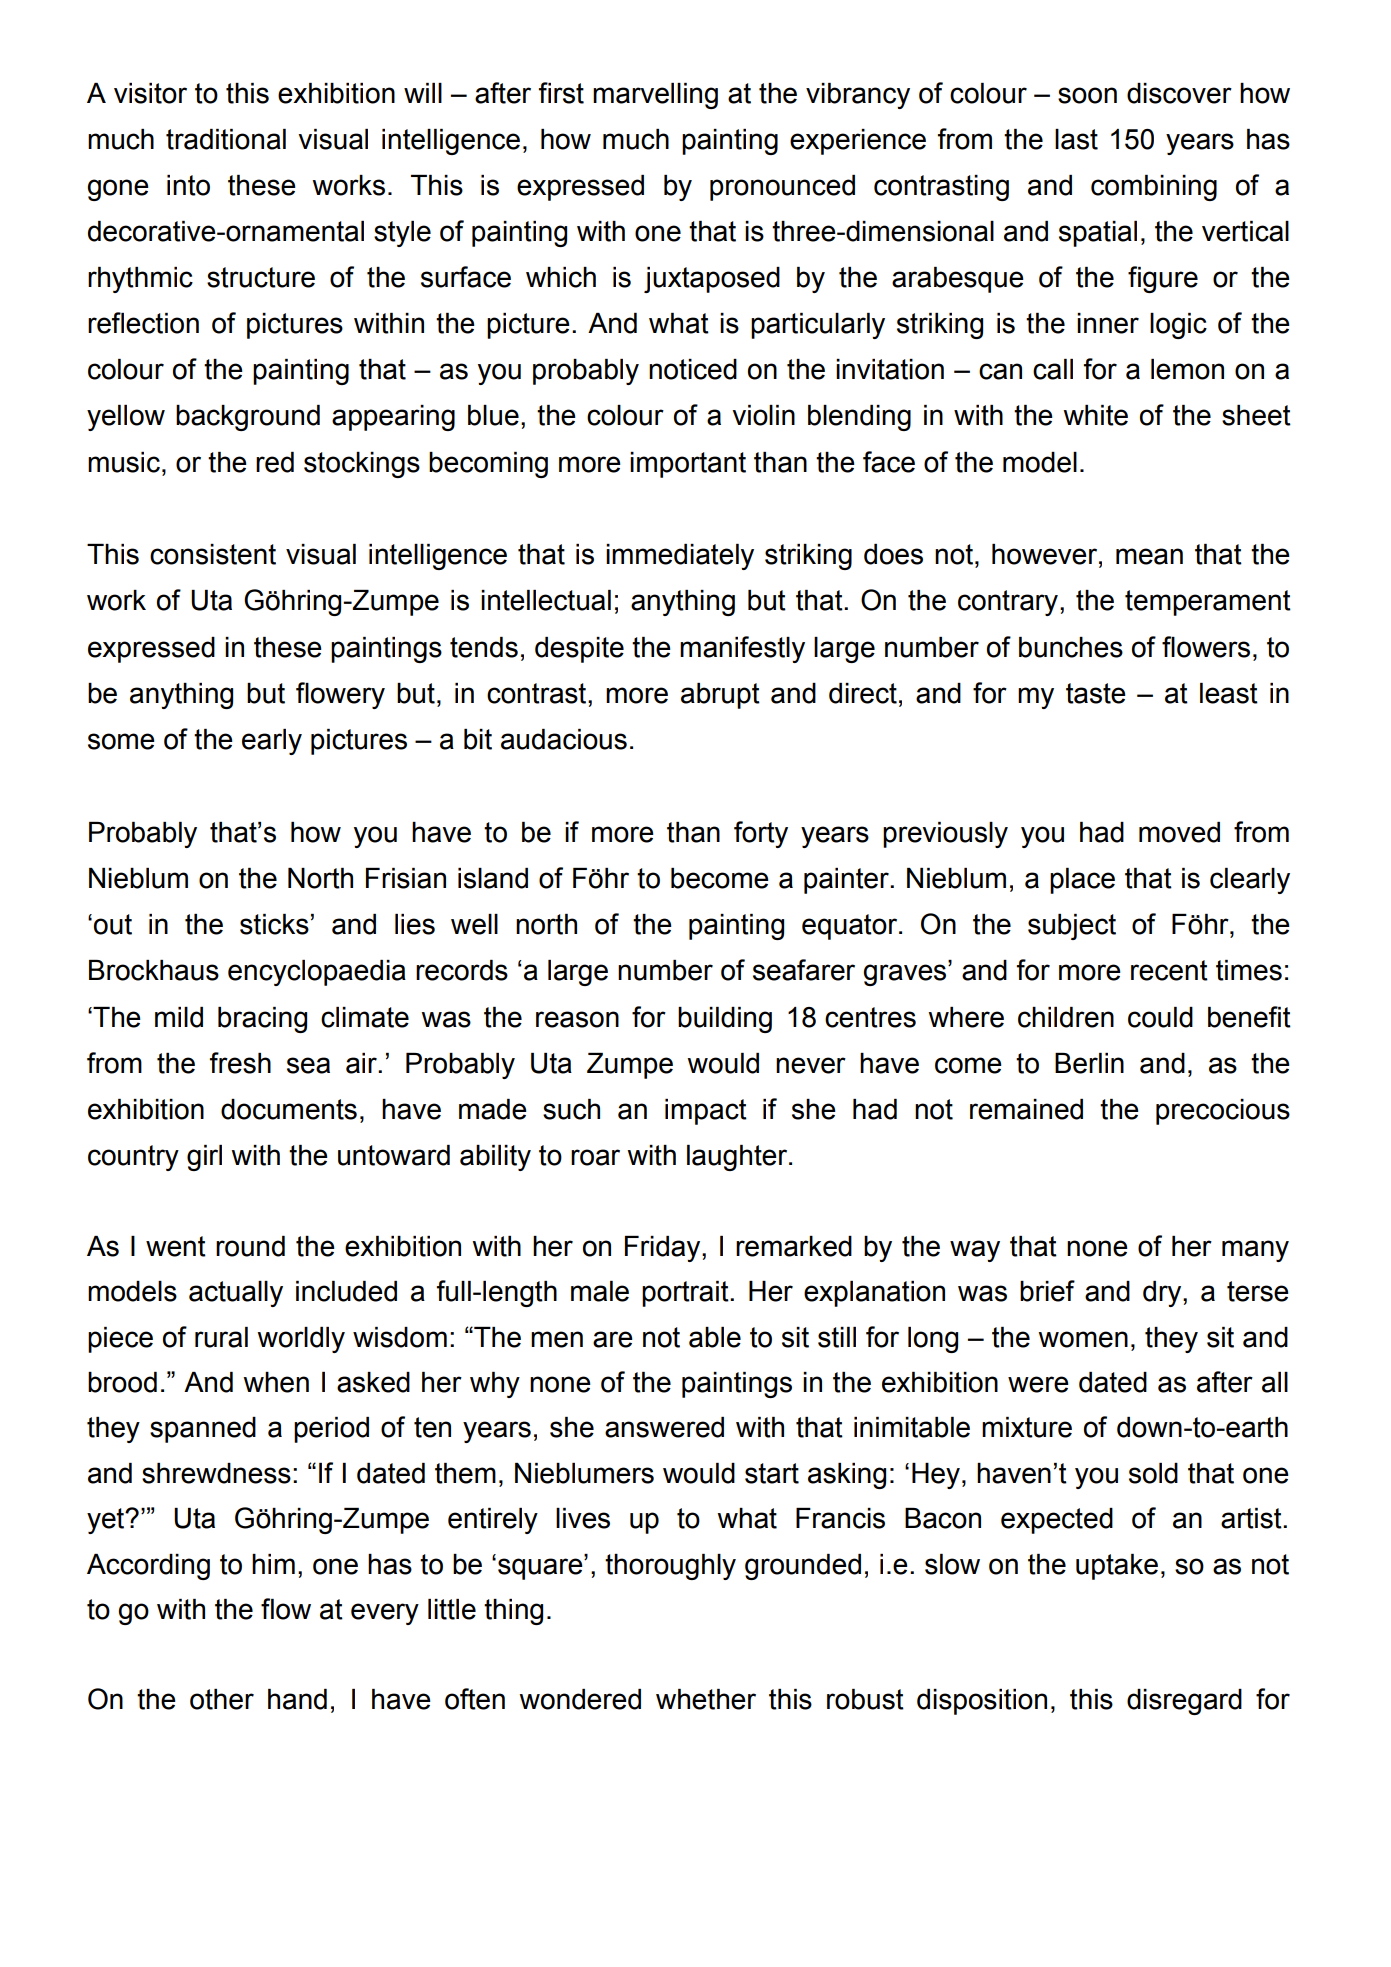 This screenshot has height=1967, width=1391. Describe the element at coordinates (1076, 139) in the screenshot. I see `last` at that location.
